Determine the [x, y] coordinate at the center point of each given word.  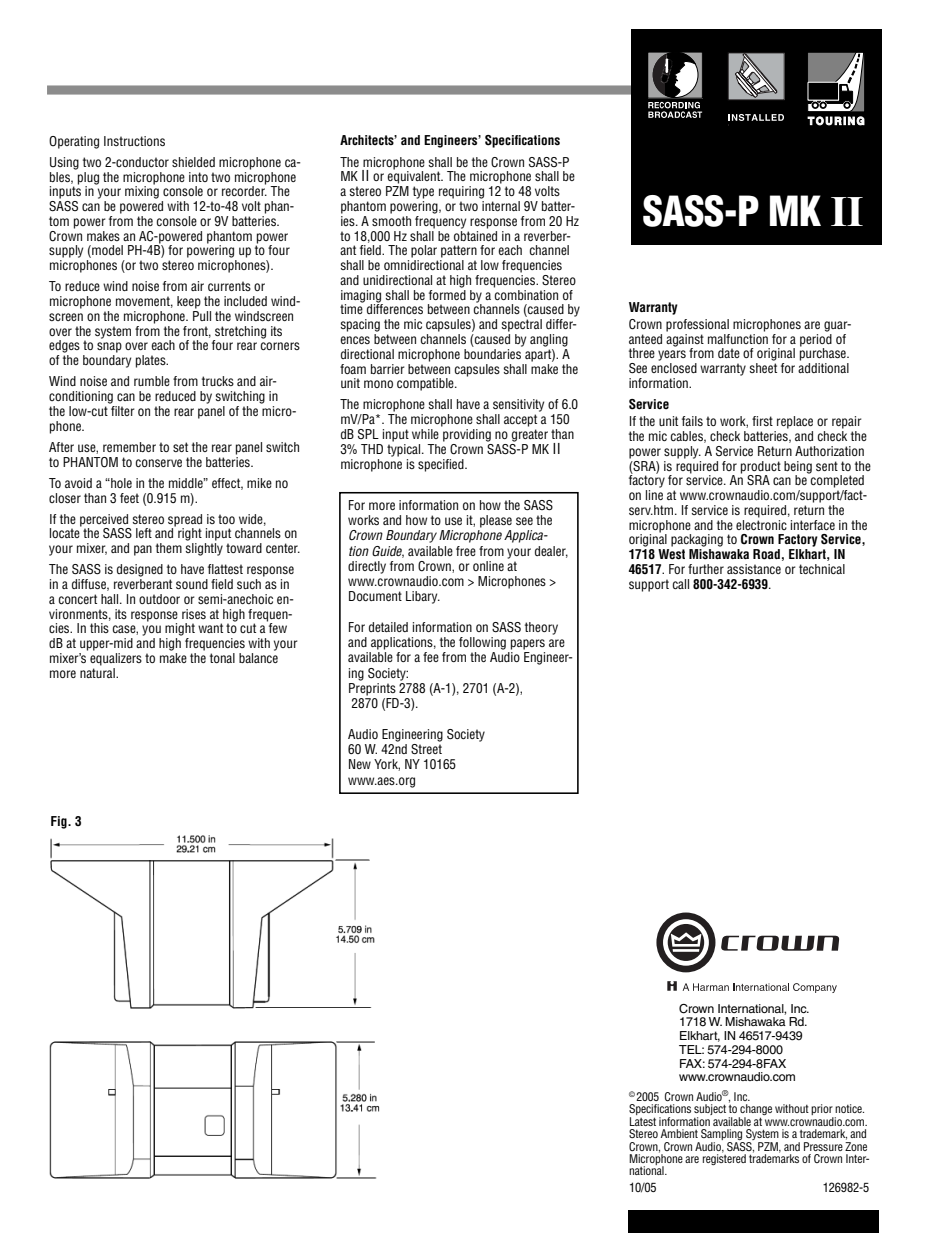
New [360, 764]
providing [467, 435]
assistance [754, 569]
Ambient [679, 1133]
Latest [643, 1120]
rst [766, 421]
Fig [60, 822]
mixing [142, 191]
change [755, 1111]
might [180, 629]
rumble [152, 381]
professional [697, 325]
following [482, 643]
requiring [461, 192]
